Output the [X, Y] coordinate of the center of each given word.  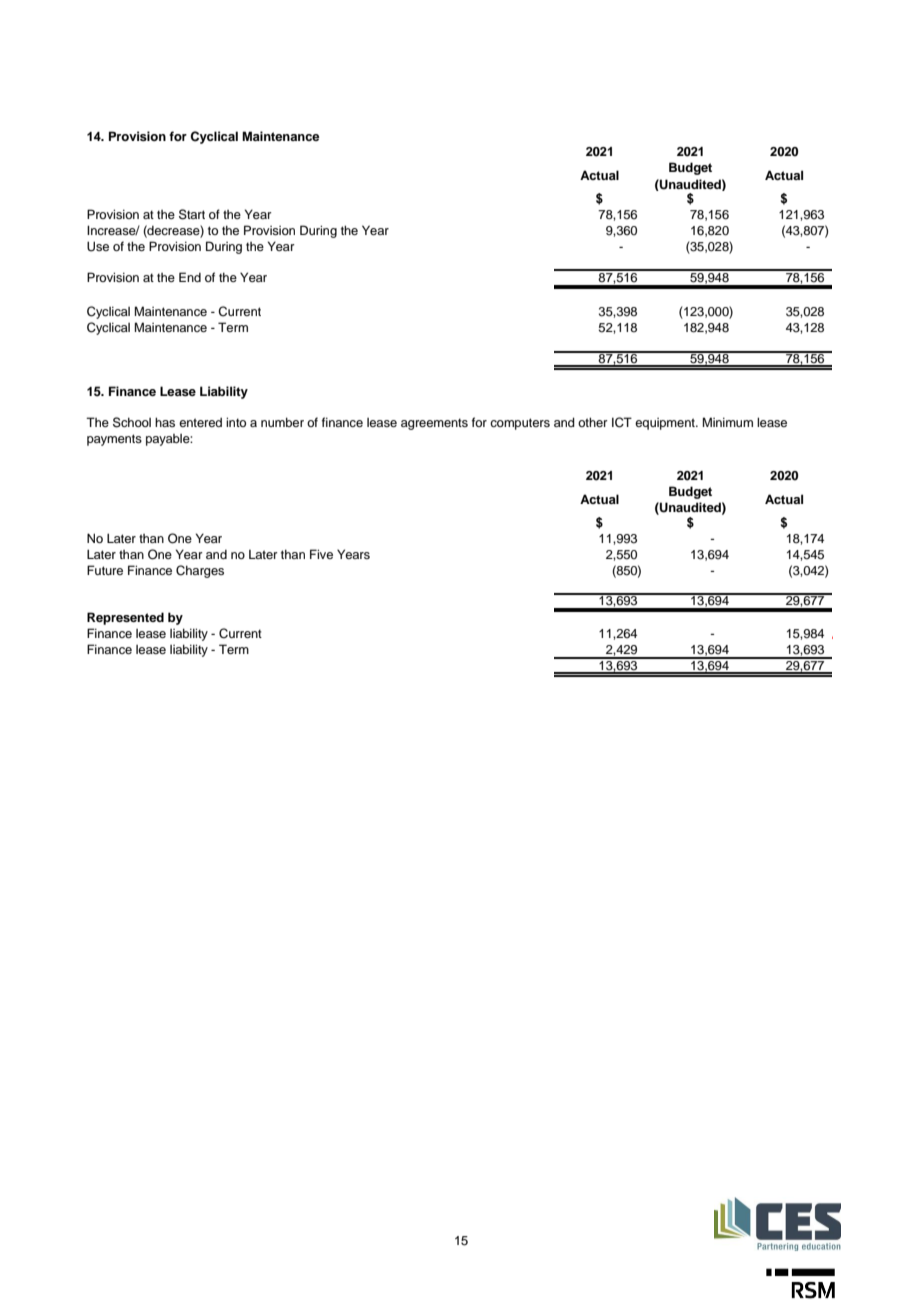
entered [200, 422]
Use [98, 246]
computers [520, 424]
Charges [200, 571]
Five [321, 554]
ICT [622, 422]
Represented [125, 618]
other [593, 422]
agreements [434, 424]
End [190, 277]
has [165, 422]
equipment [666, 424]
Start [192, 214]
